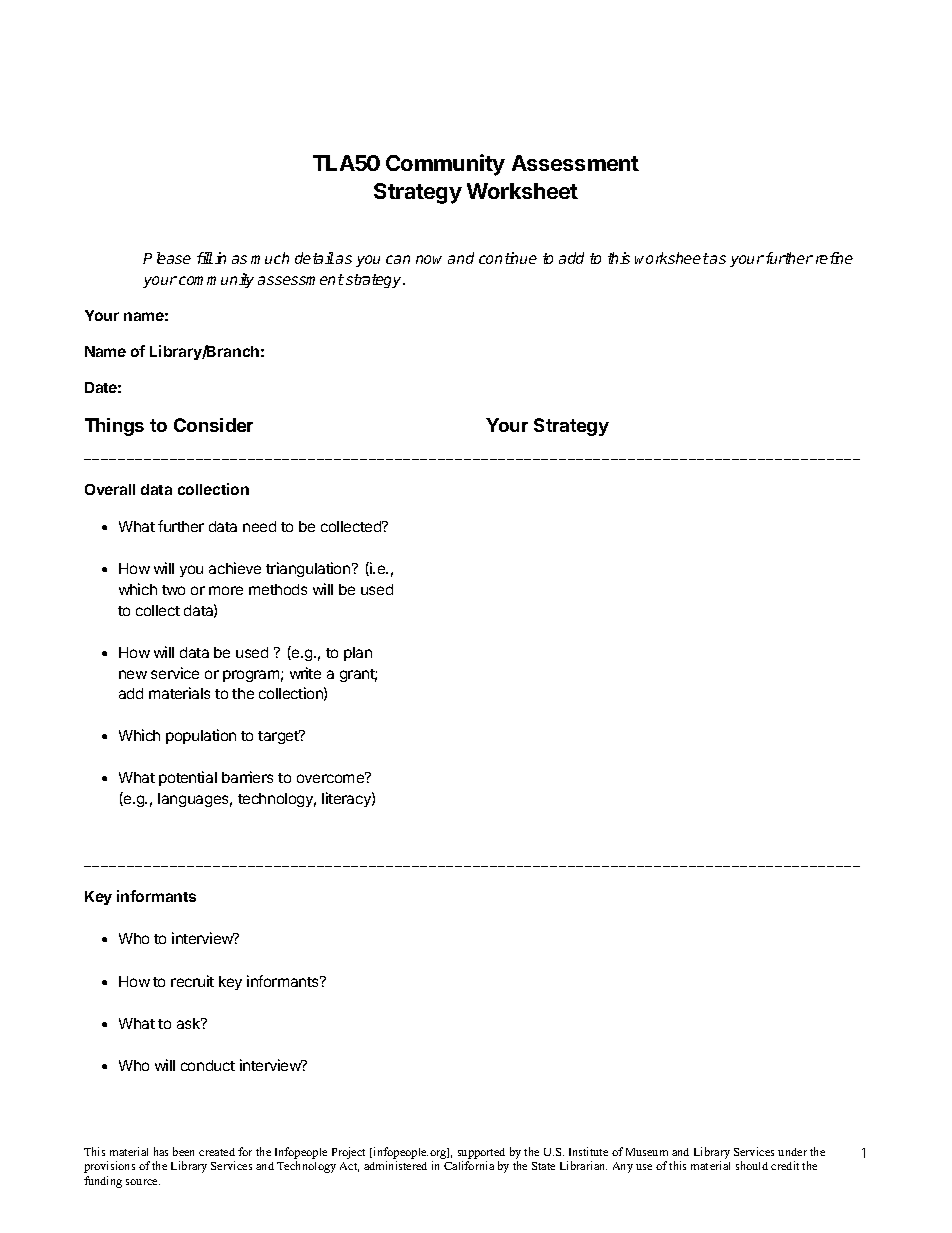 This screenshot has width=952, height=1233. I want to click on plan, so click(358, 654).
